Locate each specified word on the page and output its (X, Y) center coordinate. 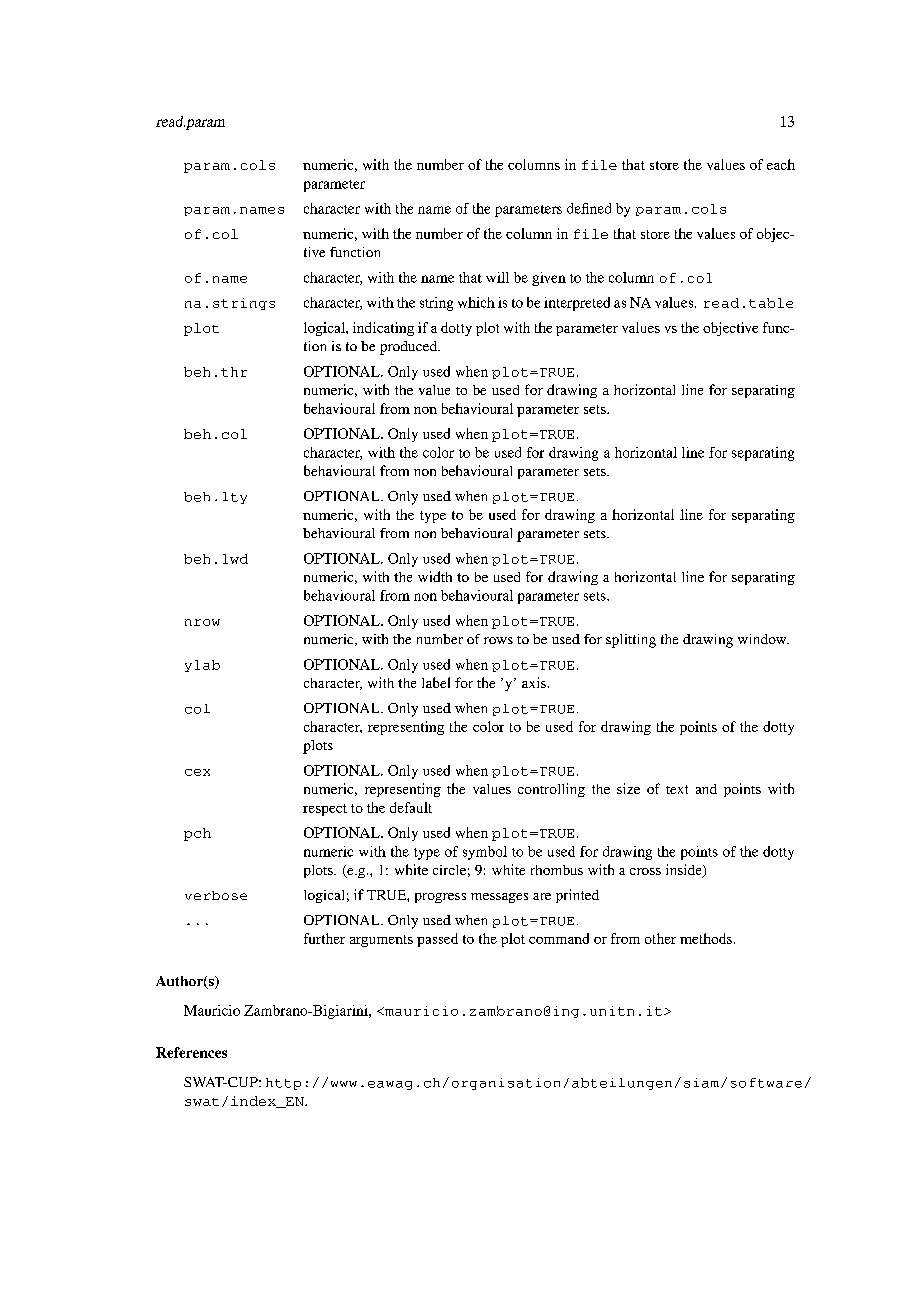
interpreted (577, 304)
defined (589, 208)
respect (325, 810)
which (476, 302)
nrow (202, 622)
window (763, 639)
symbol (485, 853)
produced (410, 348)
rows (498, 640)
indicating (383, 329)
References (191, 1052)
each (781, 164)
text (677, 789)
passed (437, 940)
